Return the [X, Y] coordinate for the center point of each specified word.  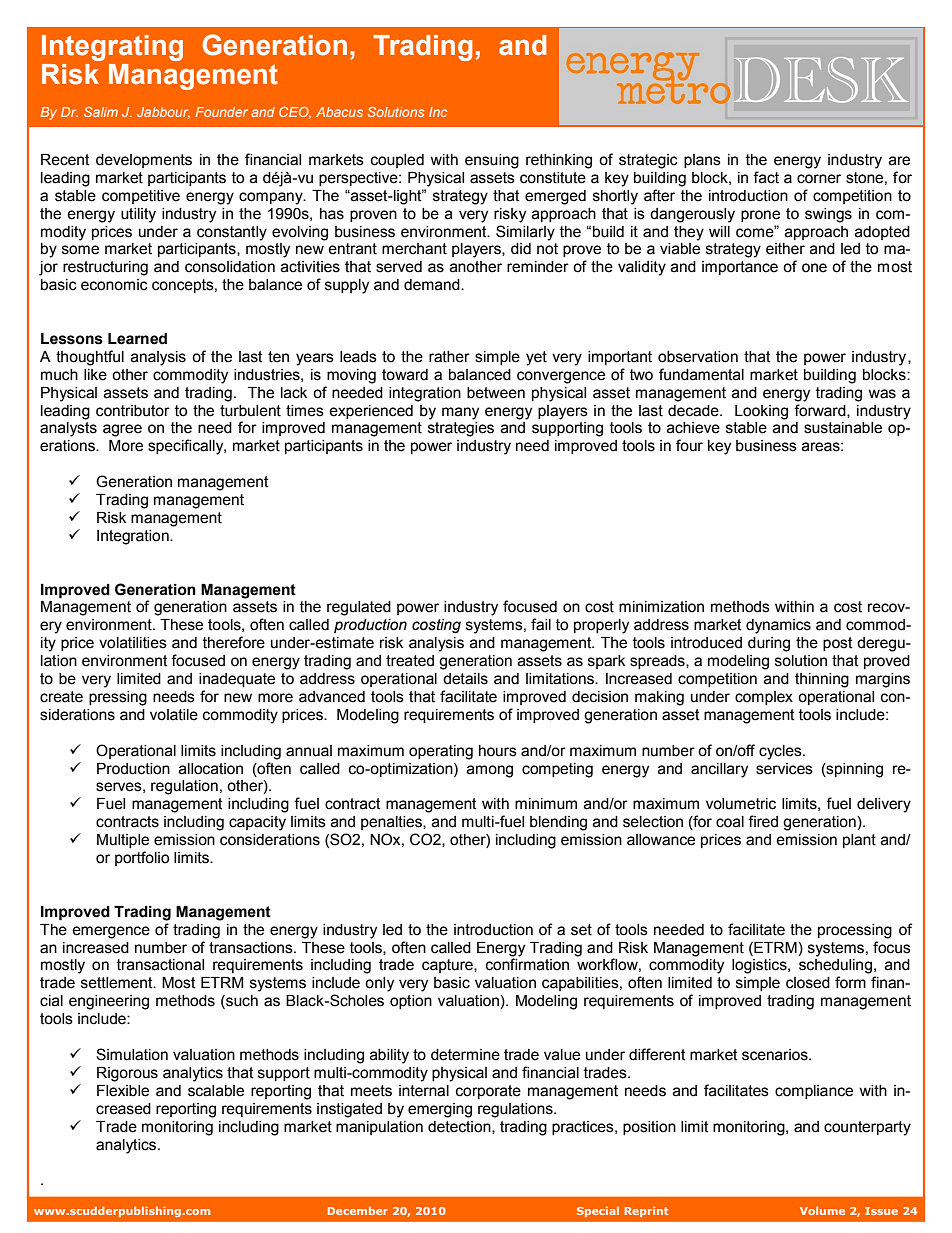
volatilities [133, 643]
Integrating [112, 48]
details [465, 679]
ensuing [492, 161]
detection [460, 1127]
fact [766, 177]
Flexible [123, 1091]
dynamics [778, 626]
